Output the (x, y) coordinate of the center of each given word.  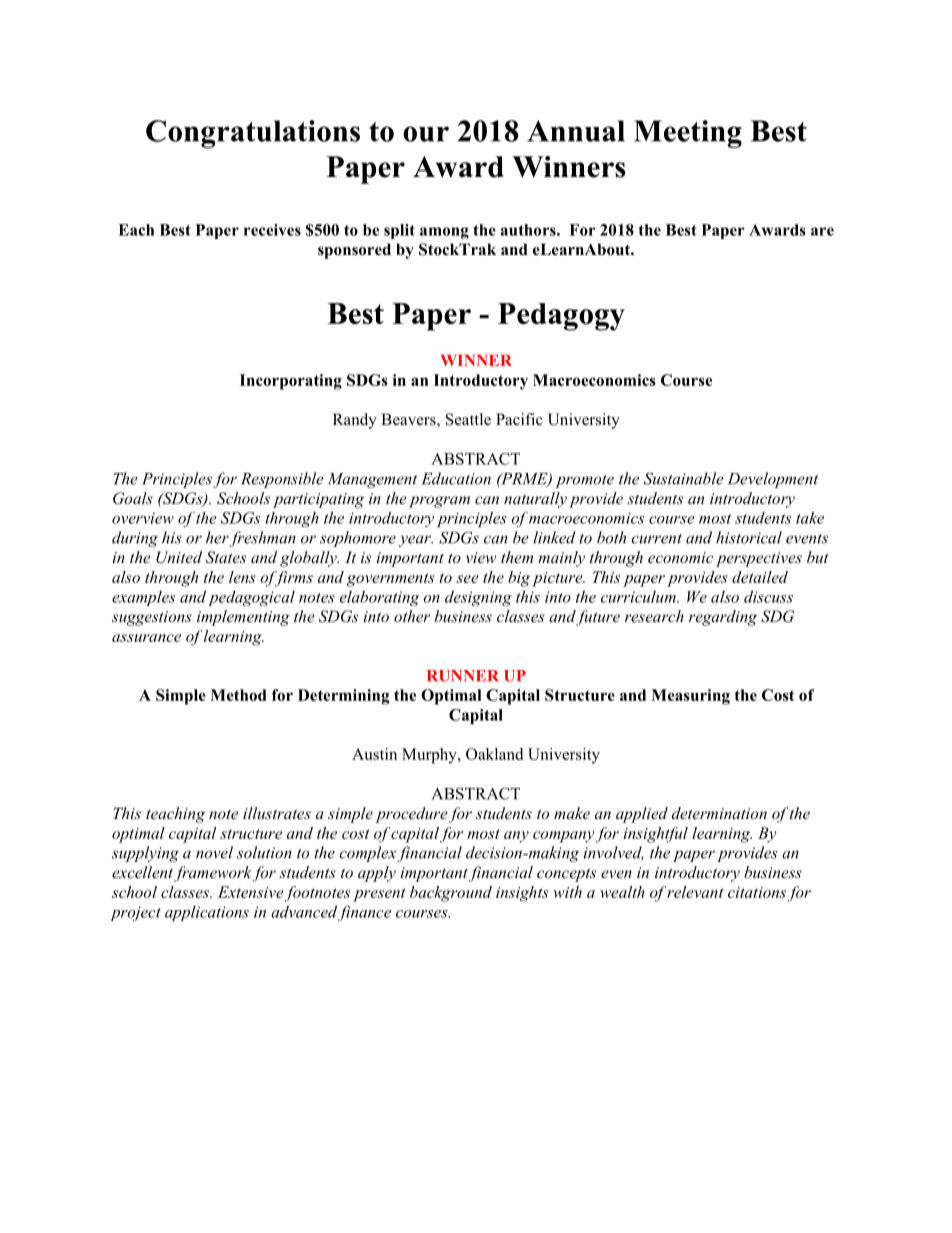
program (439, 502)
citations (757, 892)
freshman (262, 539)
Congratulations (253, 134)
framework (213, 874)
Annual (576, 131)
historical (749, 537)
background (451, 894)
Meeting (688, 134)
